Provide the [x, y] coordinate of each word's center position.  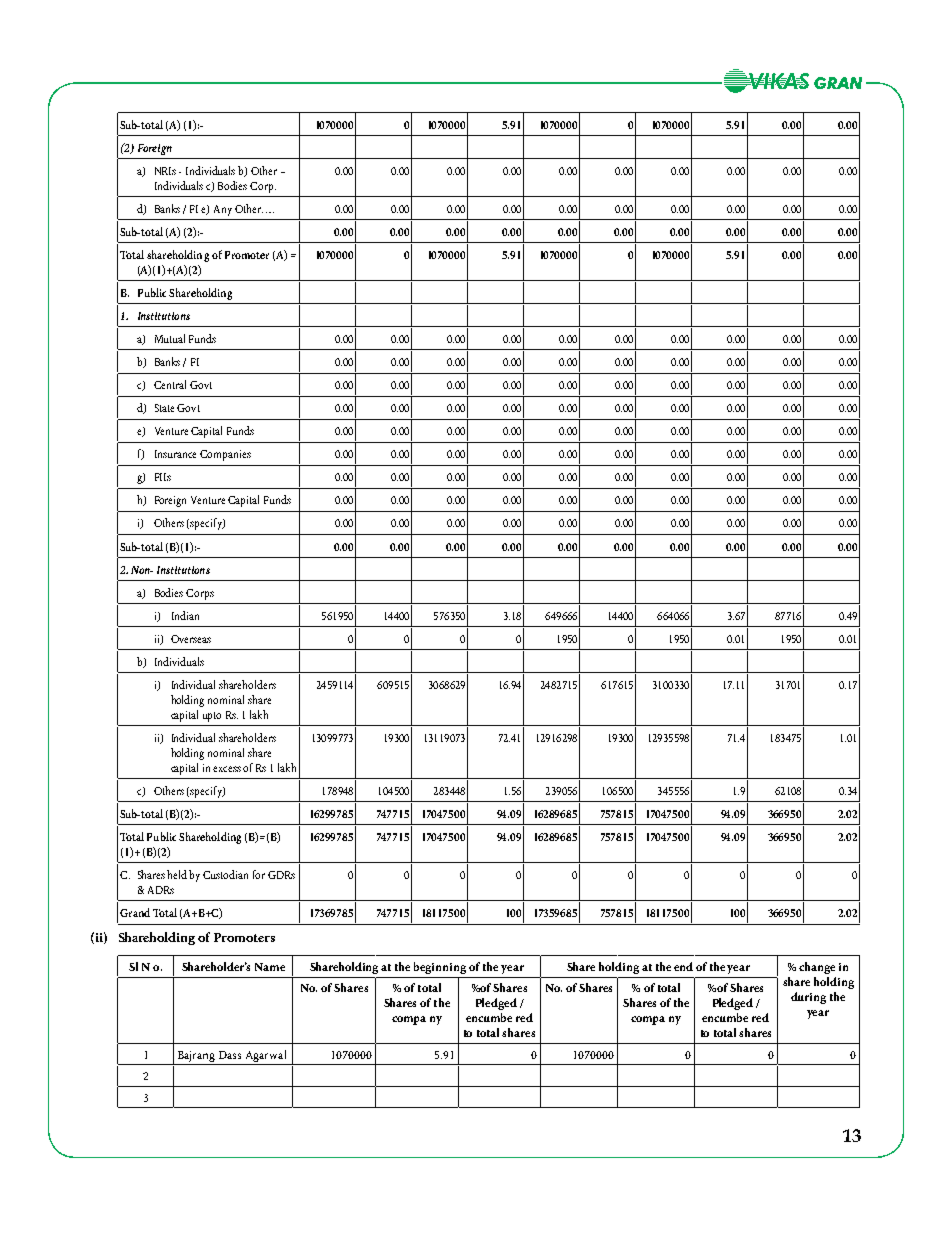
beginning [440, 968]
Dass [230, 1055]
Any [223, 210]
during [808, 998]
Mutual [170, 338]
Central [170, 384]
